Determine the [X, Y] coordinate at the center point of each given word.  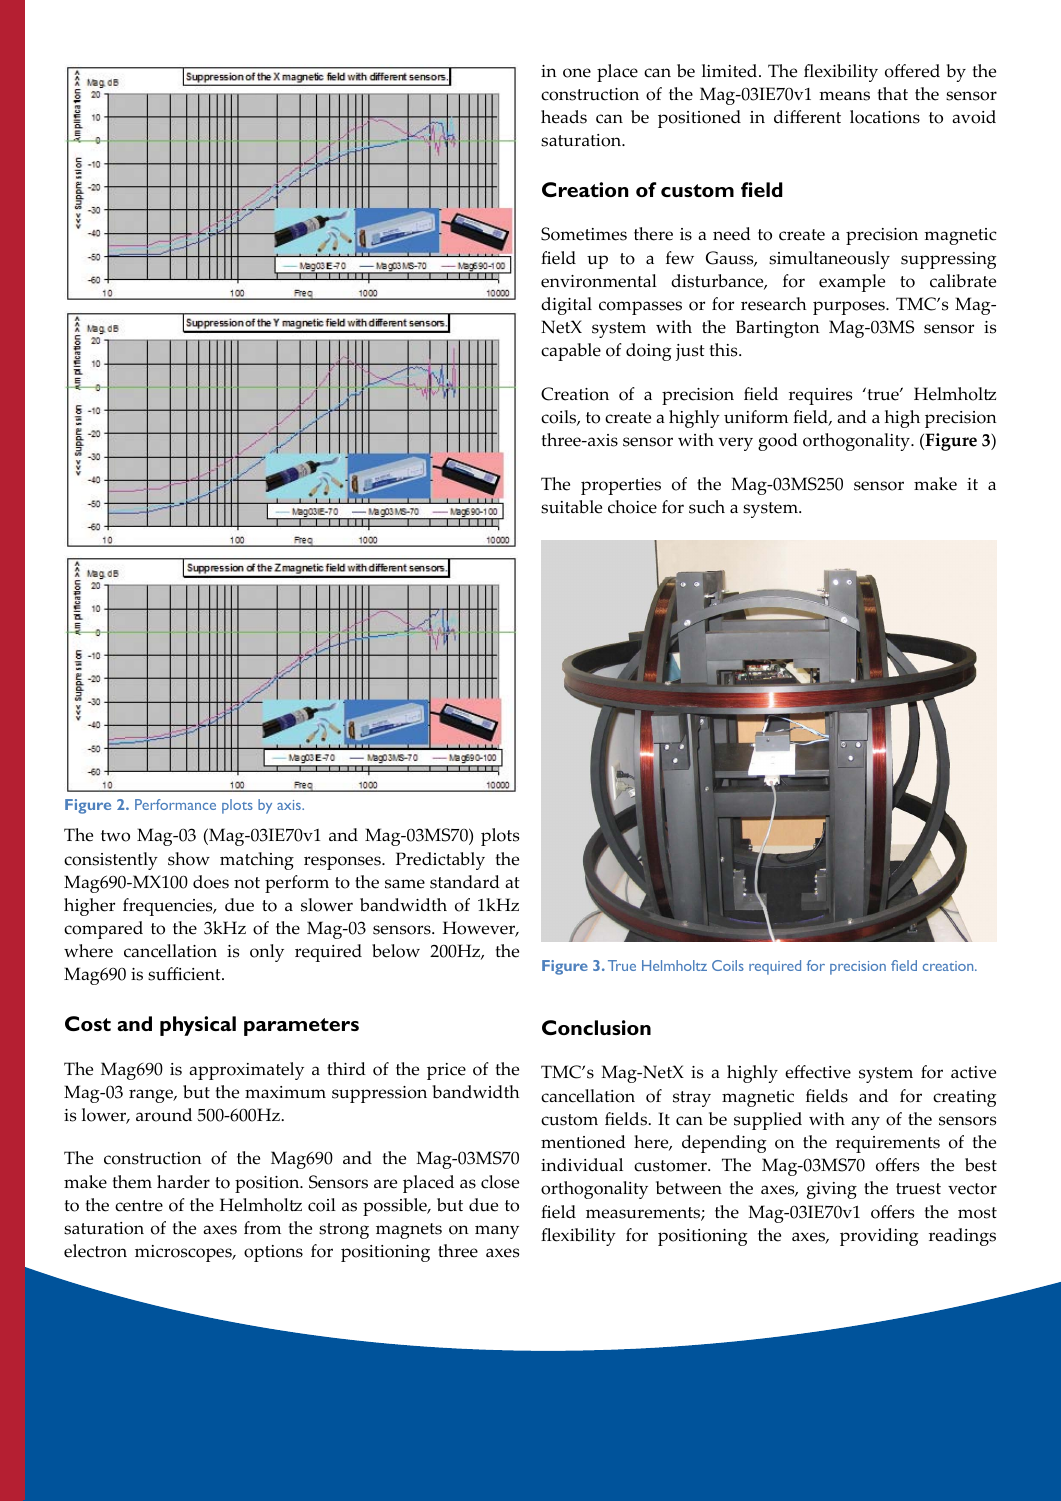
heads [564, 117]
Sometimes [584, 234]
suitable [571, 507]
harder [183, 1182]
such [707, 507]
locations [885, 117]
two [115, 836]
